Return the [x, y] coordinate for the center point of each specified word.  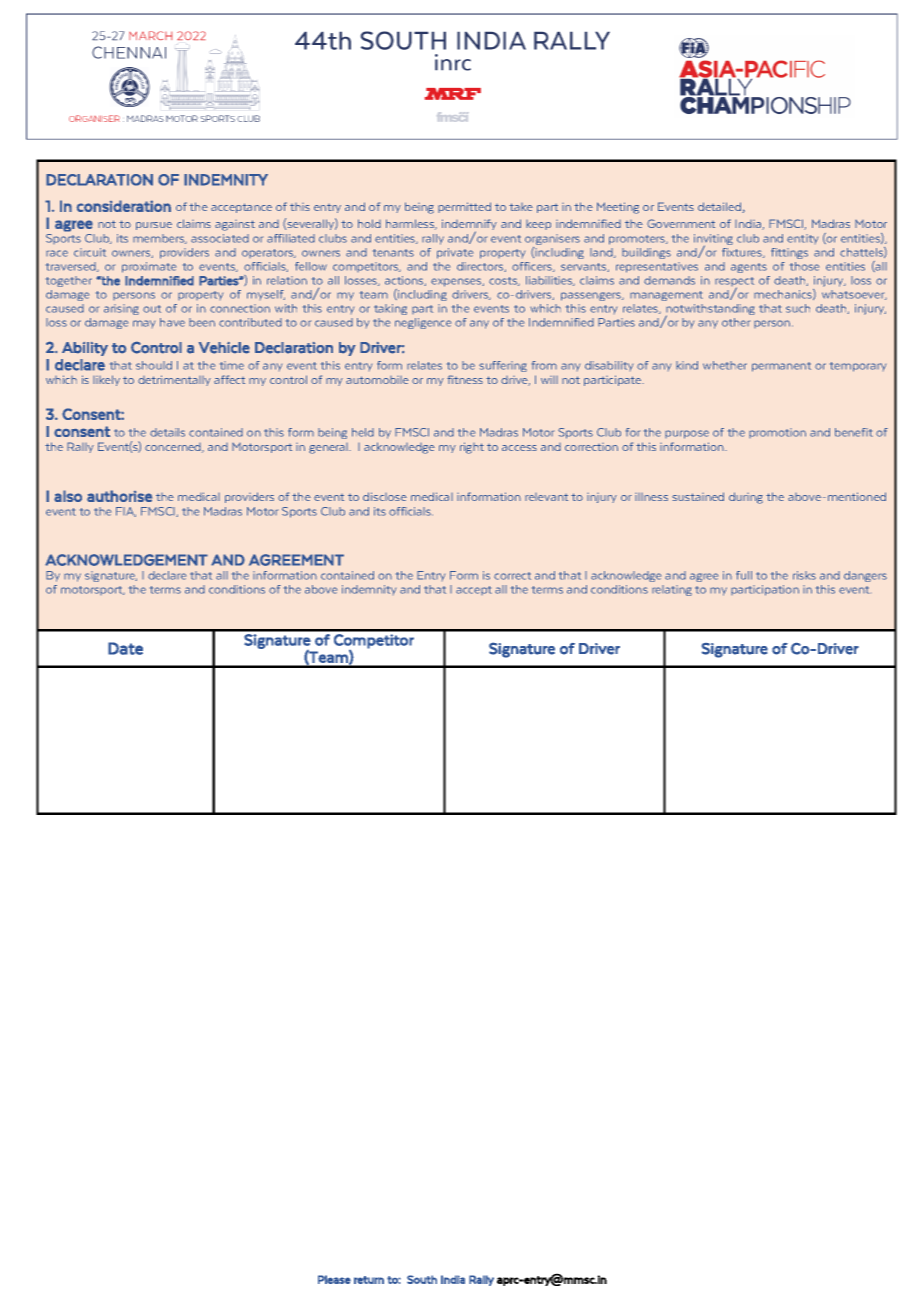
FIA [126, 512]
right [472, 448]
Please [334, 1279]
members [160, 239]
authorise [119, 496]
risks [804, 575]
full [744, 575]
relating [672, 590]
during [746, 498]
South [422, 1279]
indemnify [469, 226]
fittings [789, 253]
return [369, 1280]
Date [125, 648]
